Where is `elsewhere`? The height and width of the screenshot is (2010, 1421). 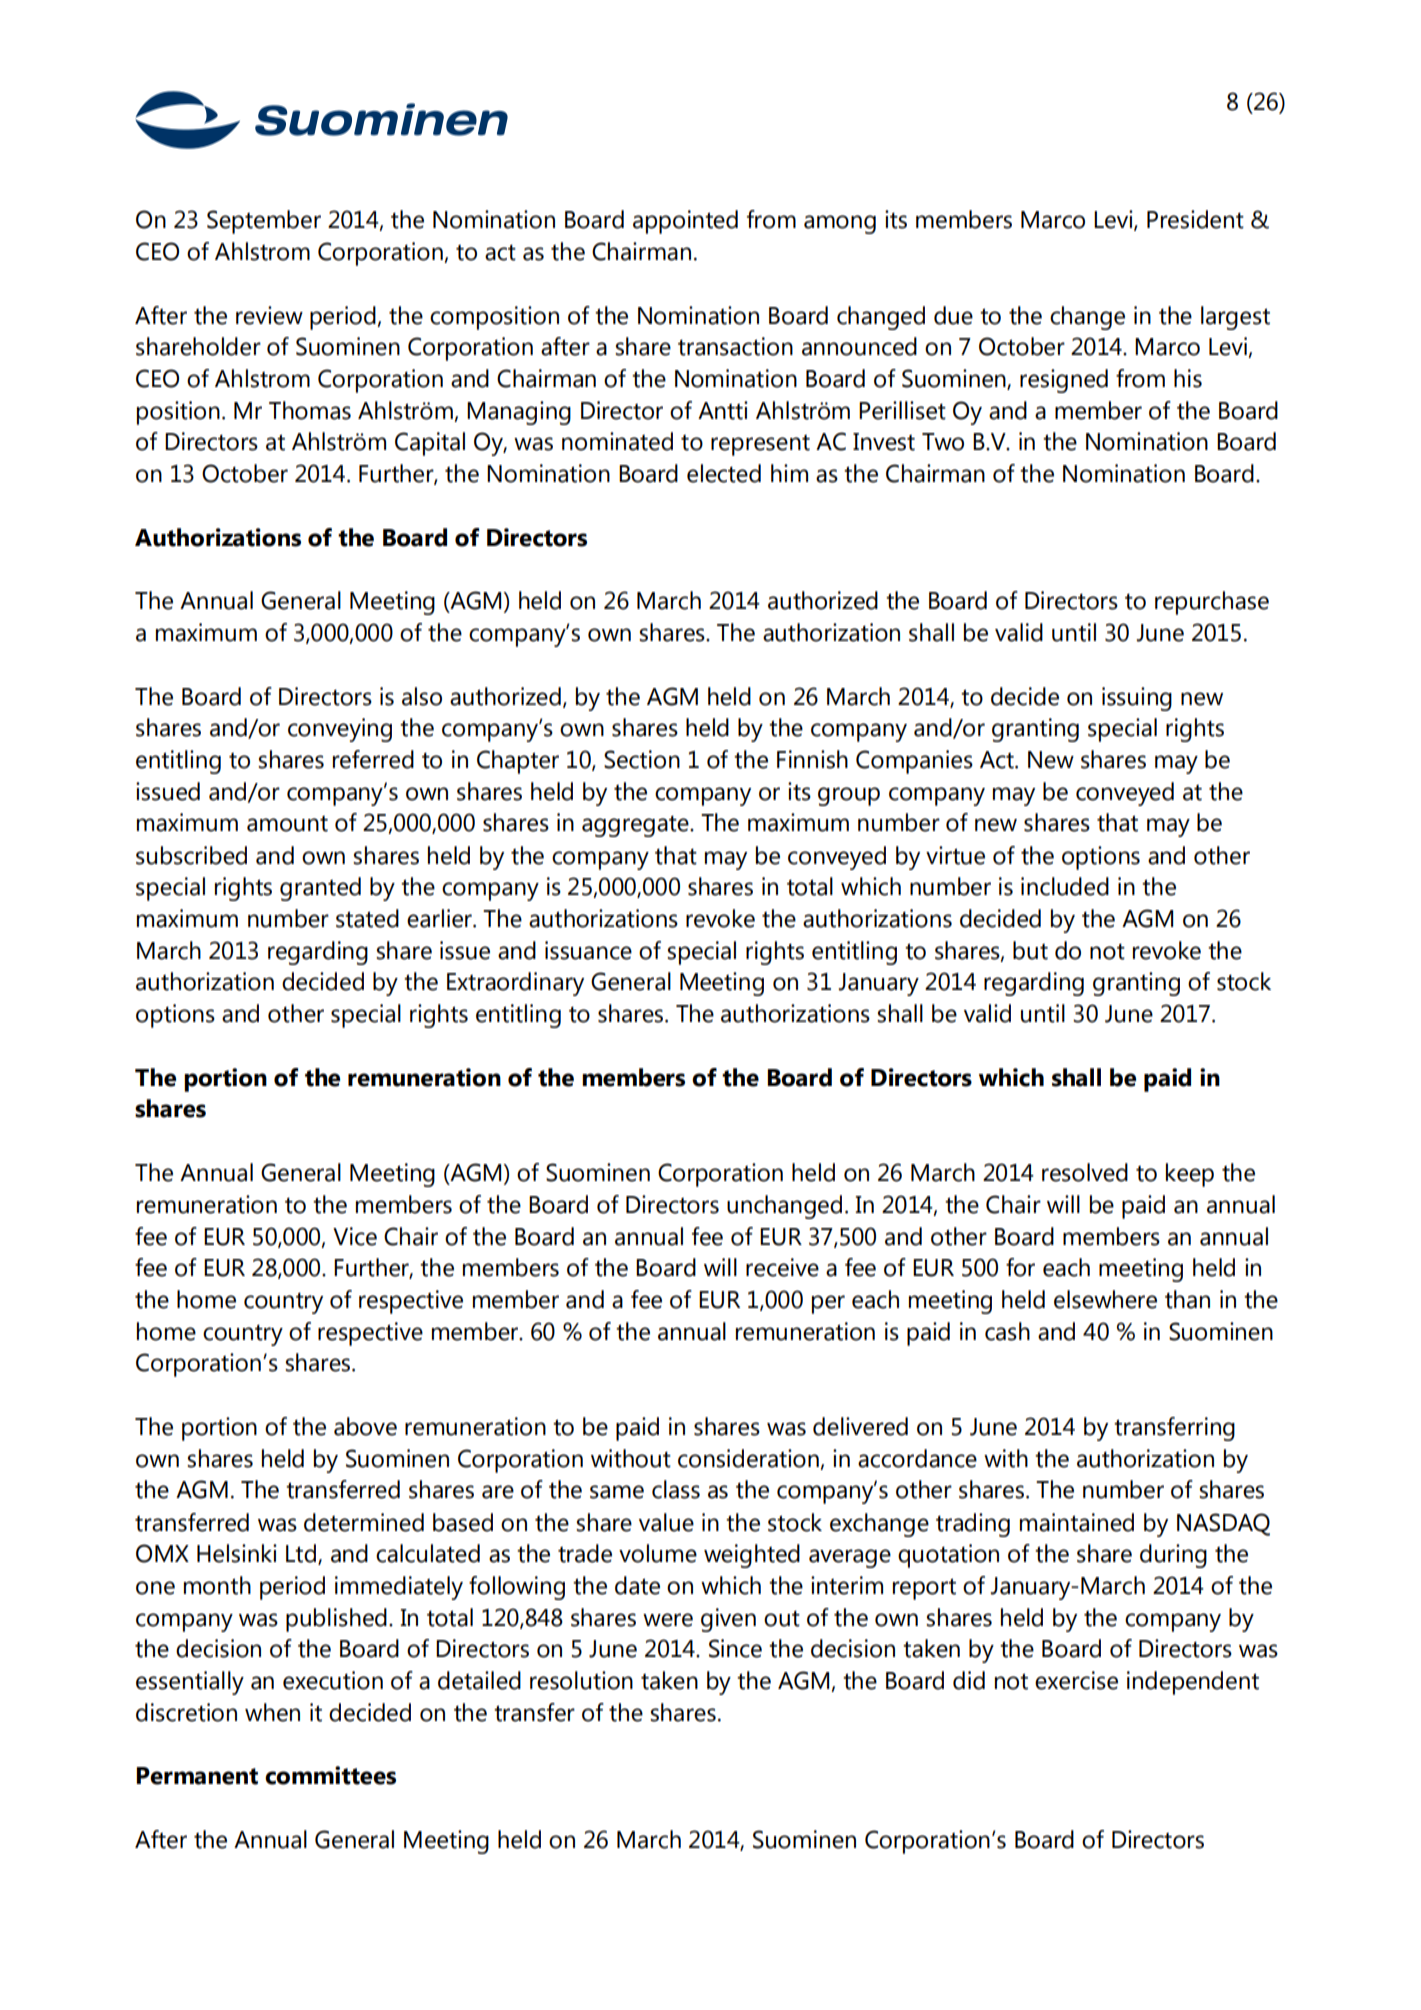 elsewhere is located at coordinates (1105, 1299).
